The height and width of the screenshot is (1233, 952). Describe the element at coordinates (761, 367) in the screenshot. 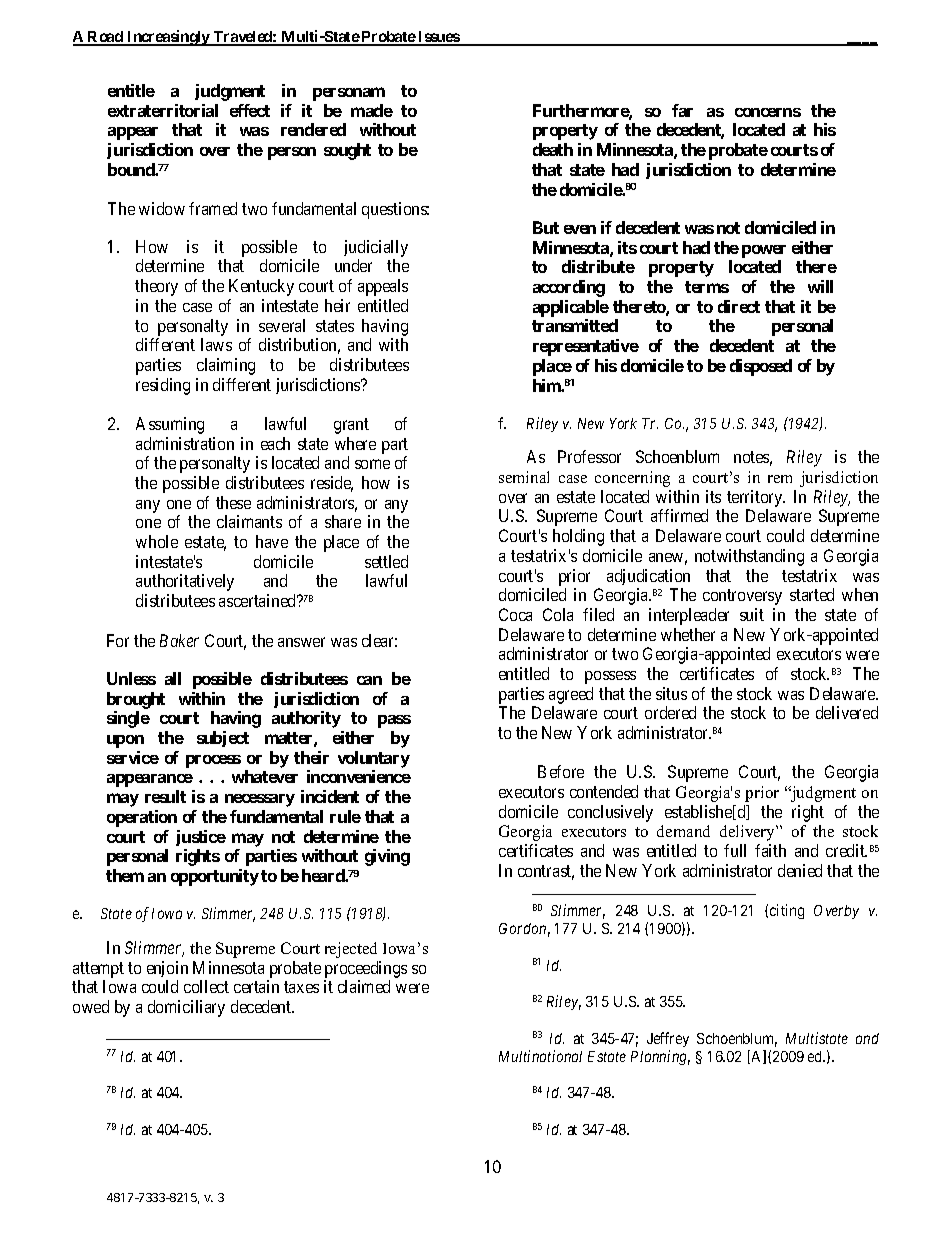

I see `disposed` at that location.
